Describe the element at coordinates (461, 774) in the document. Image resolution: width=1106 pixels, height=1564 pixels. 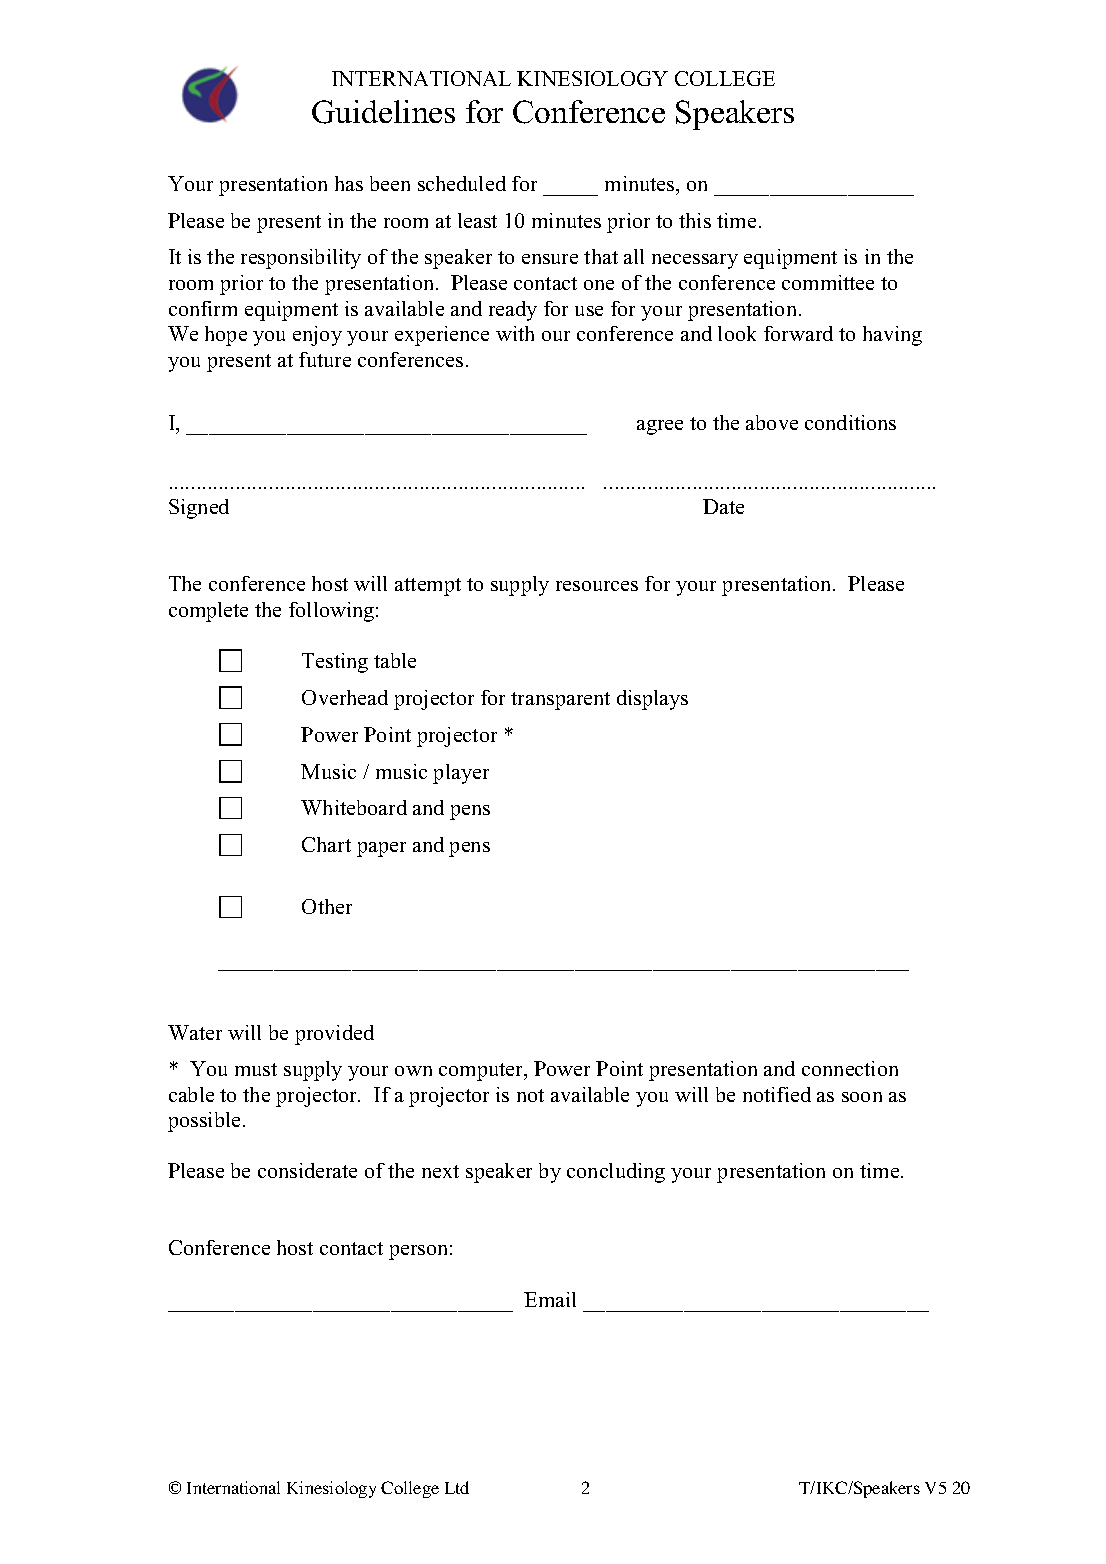
I see `player` at that location.
